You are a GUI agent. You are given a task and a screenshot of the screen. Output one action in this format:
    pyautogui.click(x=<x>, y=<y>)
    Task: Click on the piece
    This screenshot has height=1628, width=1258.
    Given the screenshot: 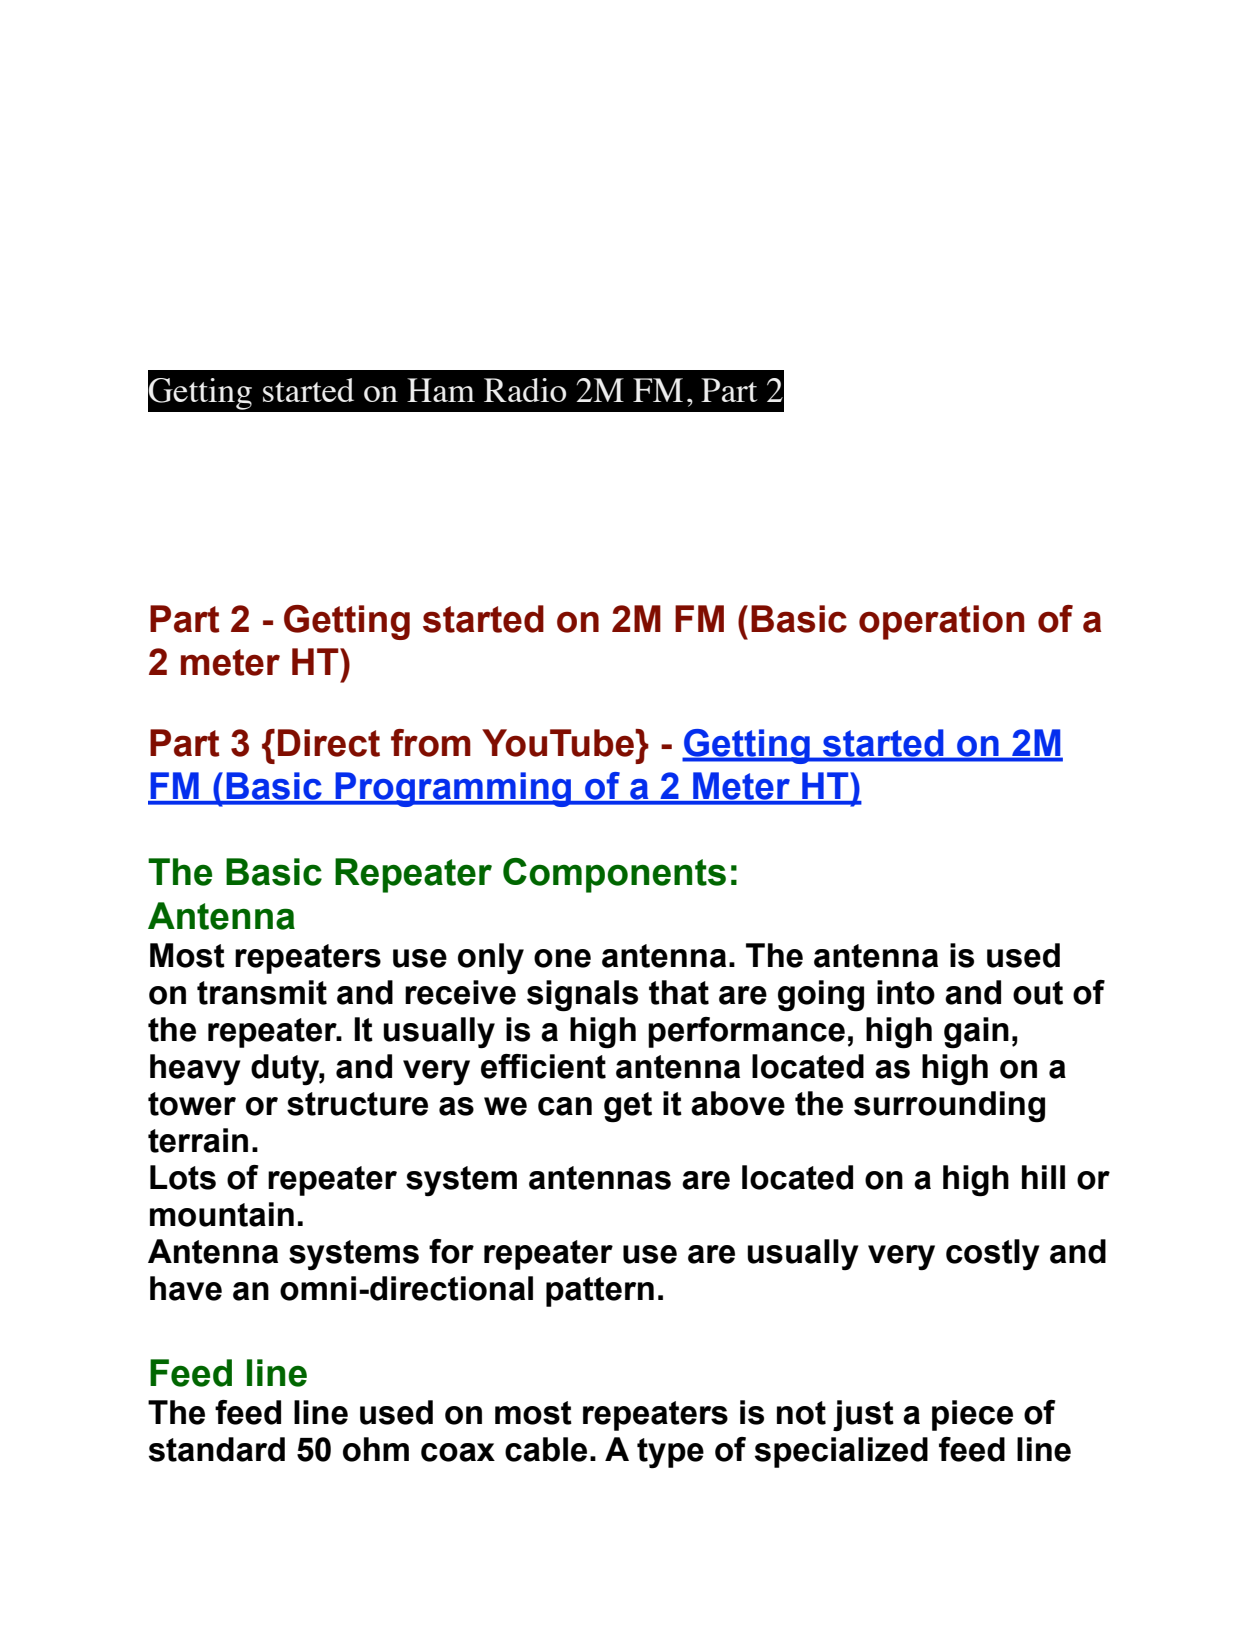 What is the action you would take?
    pyautogui.click(x=972, y=1415)
